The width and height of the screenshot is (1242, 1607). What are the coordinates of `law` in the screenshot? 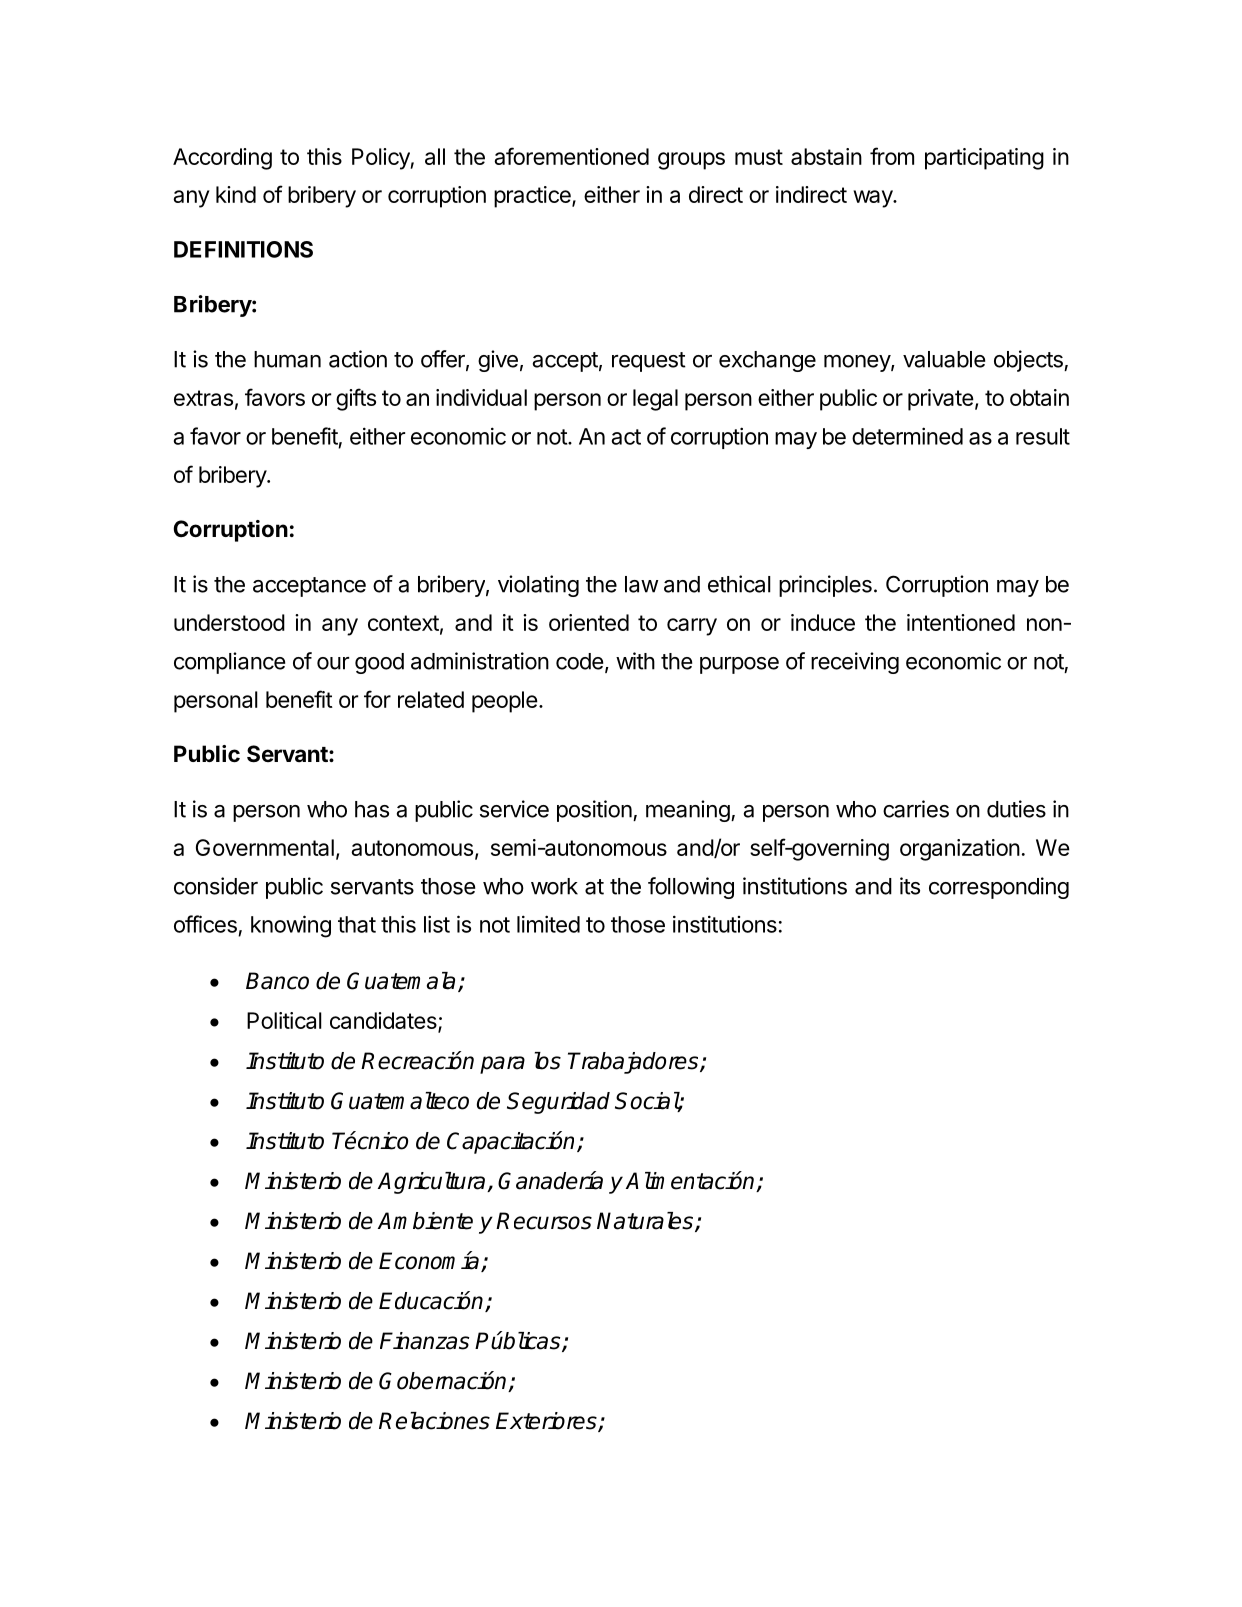 It's located at (641, 584).
